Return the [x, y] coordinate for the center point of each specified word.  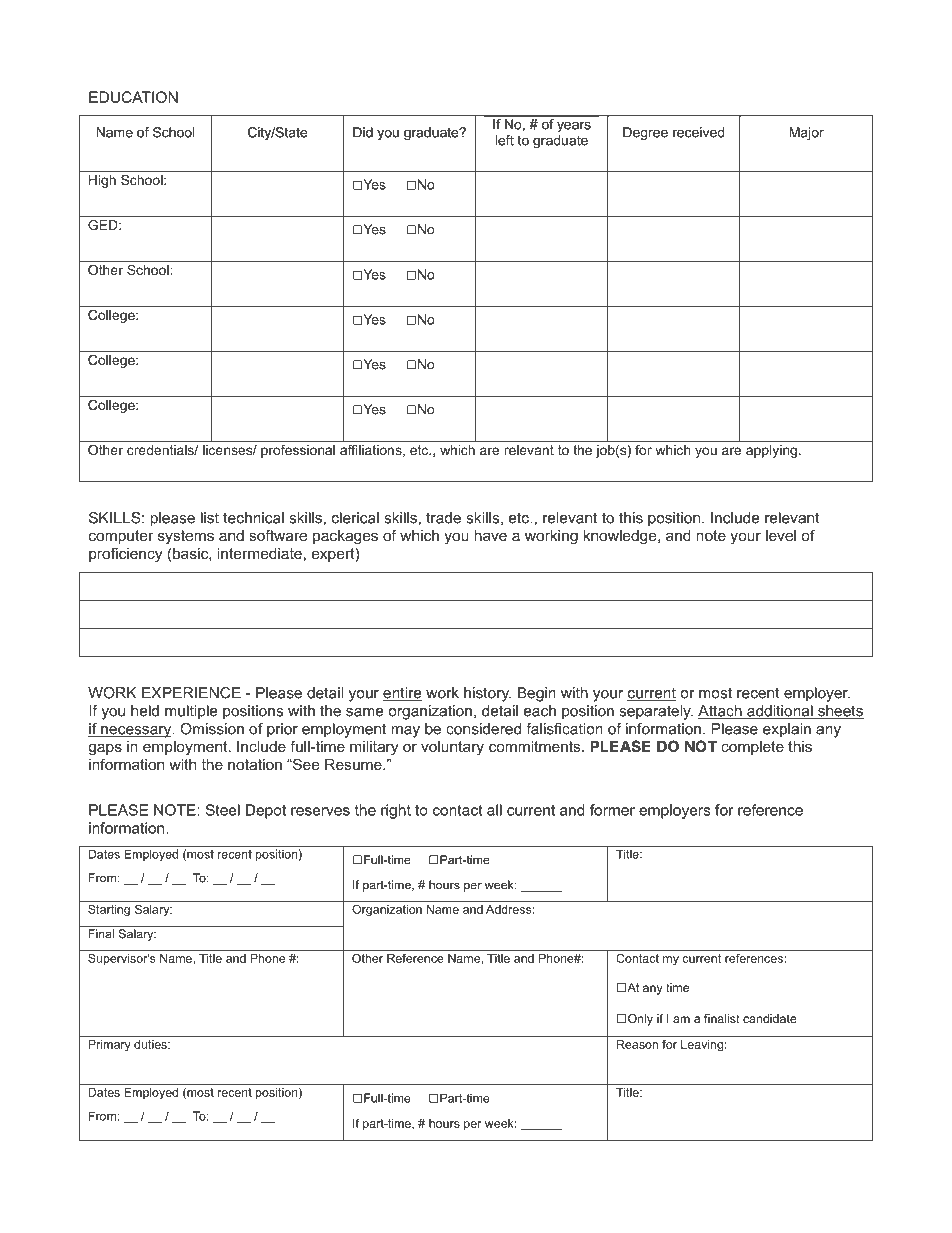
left [505, 140]
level [781, 535]
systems [186, 537]
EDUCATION [133, 97]
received [698, 132]
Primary [109, 1044]
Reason [638, 1043]
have [490, 535]
